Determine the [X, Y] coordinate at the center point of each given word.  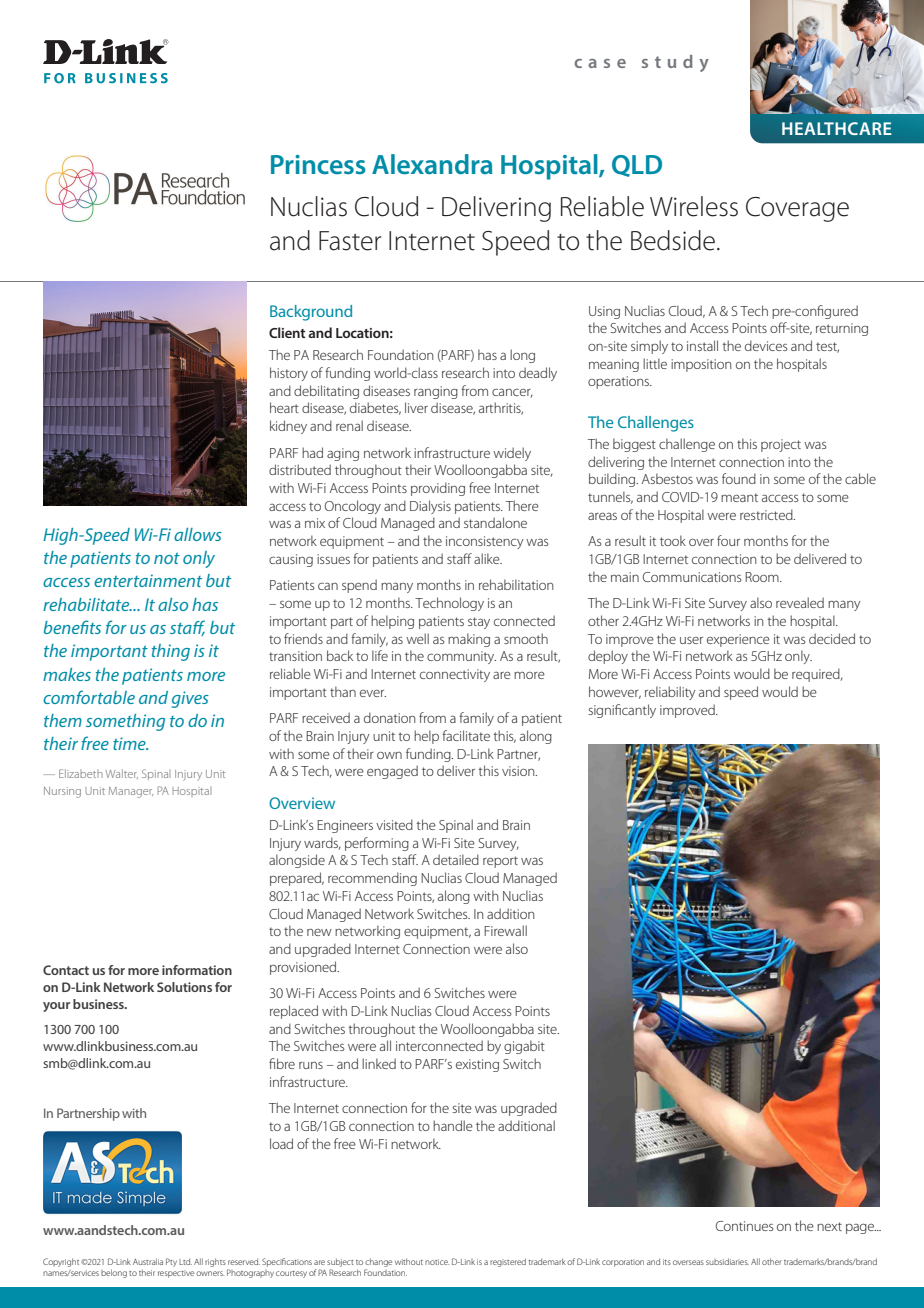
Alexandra [432, 164]
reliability [670, 693]
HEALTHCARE [837, 128]
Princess [318, 164]
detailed [456, 859]
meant [739, 497]
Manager [131, 792]
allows [198, 534]
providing [438, 489]
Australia [148, 1261]
